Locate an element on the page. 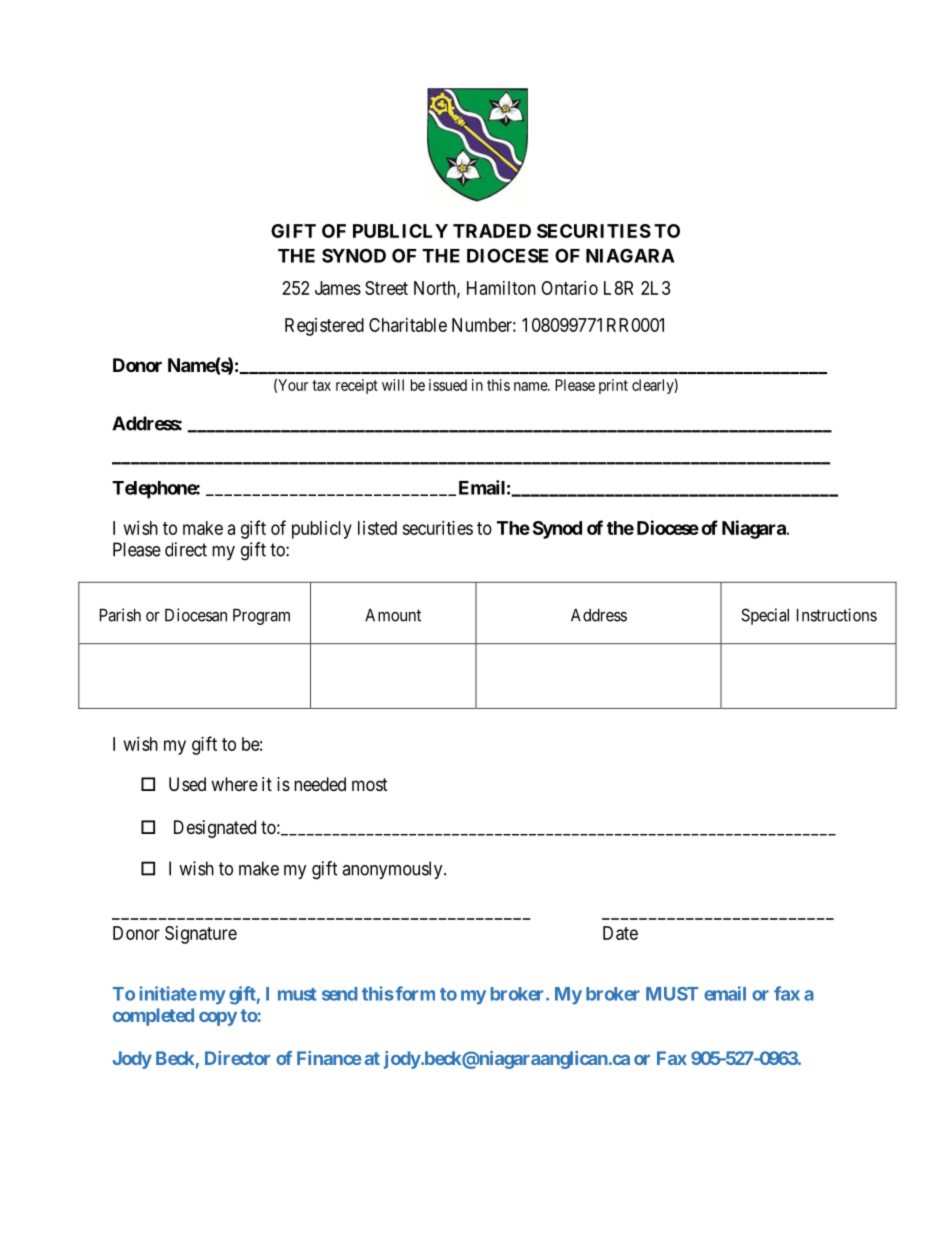 This document has height=1233, width=952. tax is located at coordinates (321, 385).
